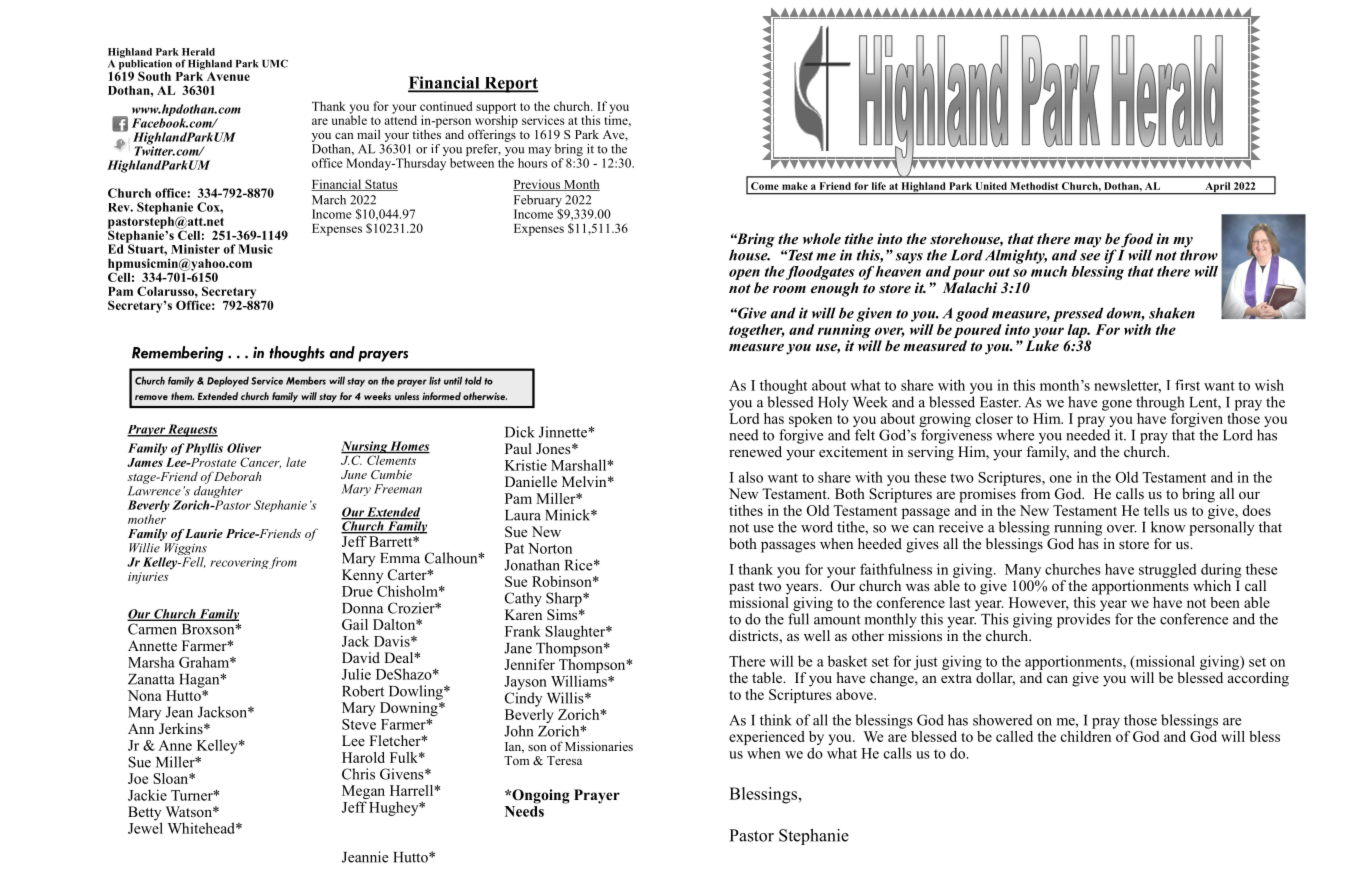 The image size is (1372, 887). I want to click on Megan, so click(363, 793).
